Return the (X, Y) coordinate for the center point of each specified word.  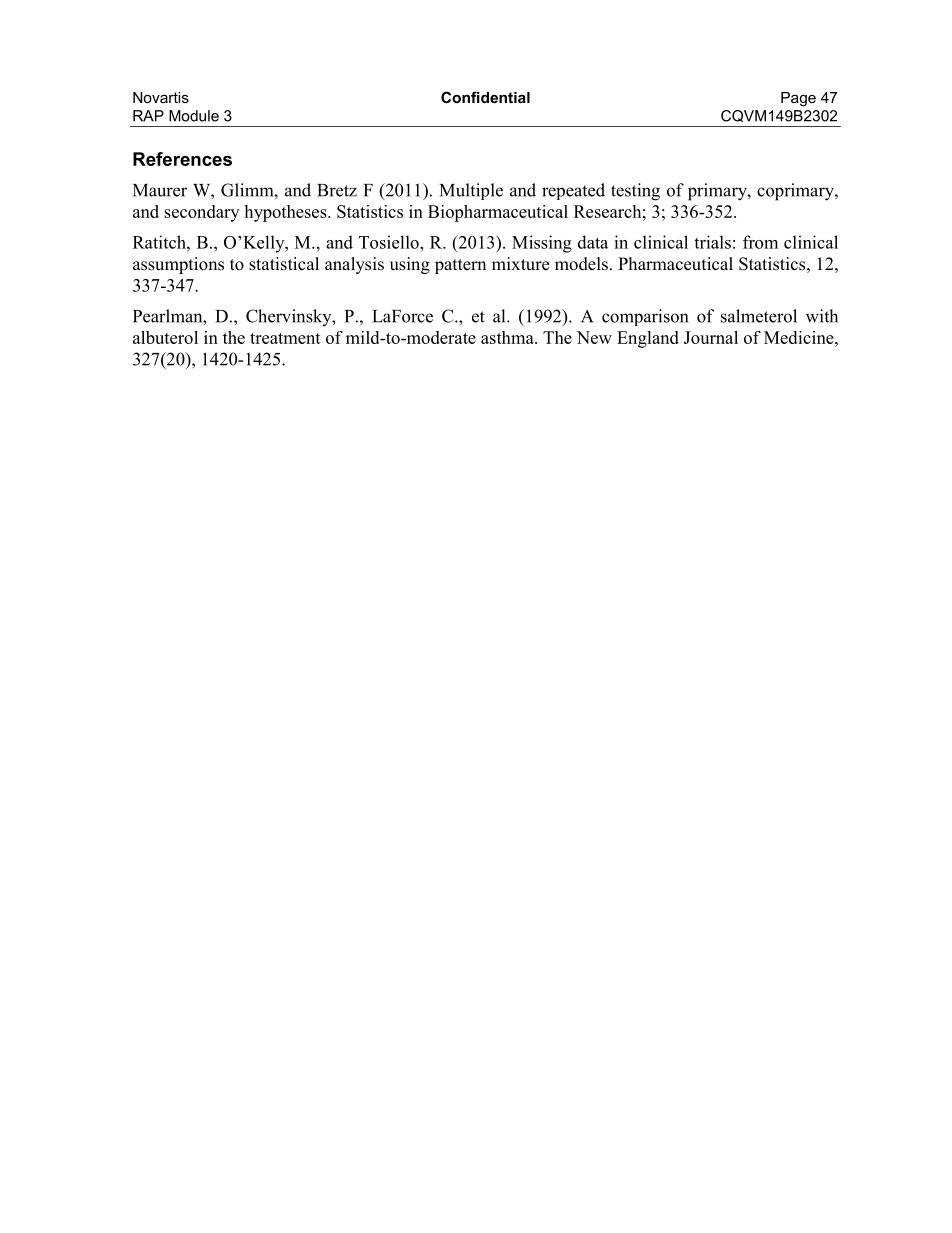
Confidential (485, 97)
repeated (573, 191)
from (760, 242)
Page (798, 99)
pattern (460, 266)
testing (635, 192)
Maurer (160, 190)
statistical (284, 264)
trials (712, 242)
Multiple (471, 191)
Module (194, 116)
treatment (285, 338)
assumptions (178, 265)
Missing (542, 244)
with (822, 316)
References (182, 159)
